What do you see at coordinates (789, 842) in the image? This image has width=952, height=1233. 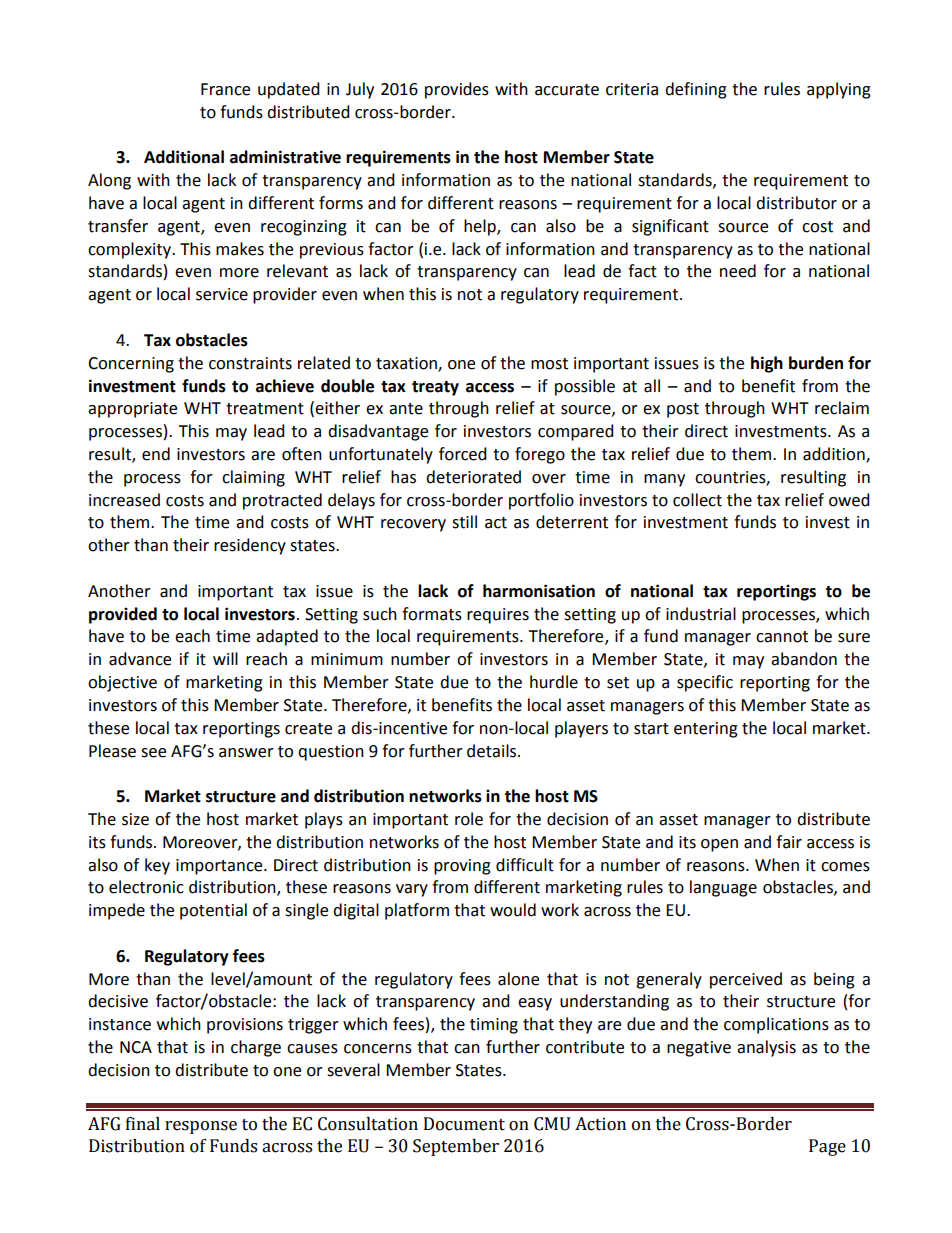 I see `fair` at bounding box center [789, 842].
